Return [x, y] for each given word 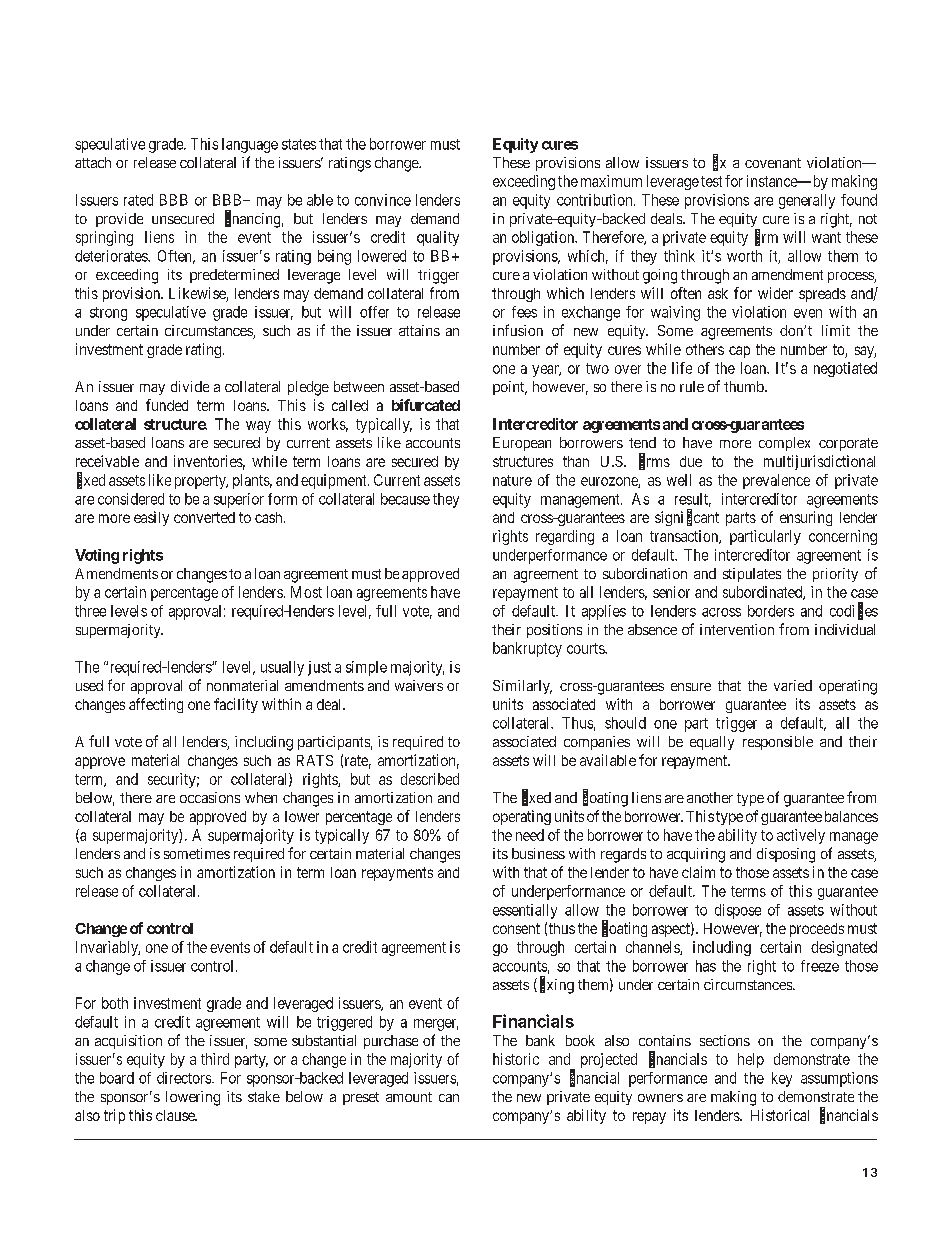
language [250, 145]
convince [383, 200]
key [782, 1079]
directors [185, 1078]
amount [409, 1097]
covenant [773, 163]
